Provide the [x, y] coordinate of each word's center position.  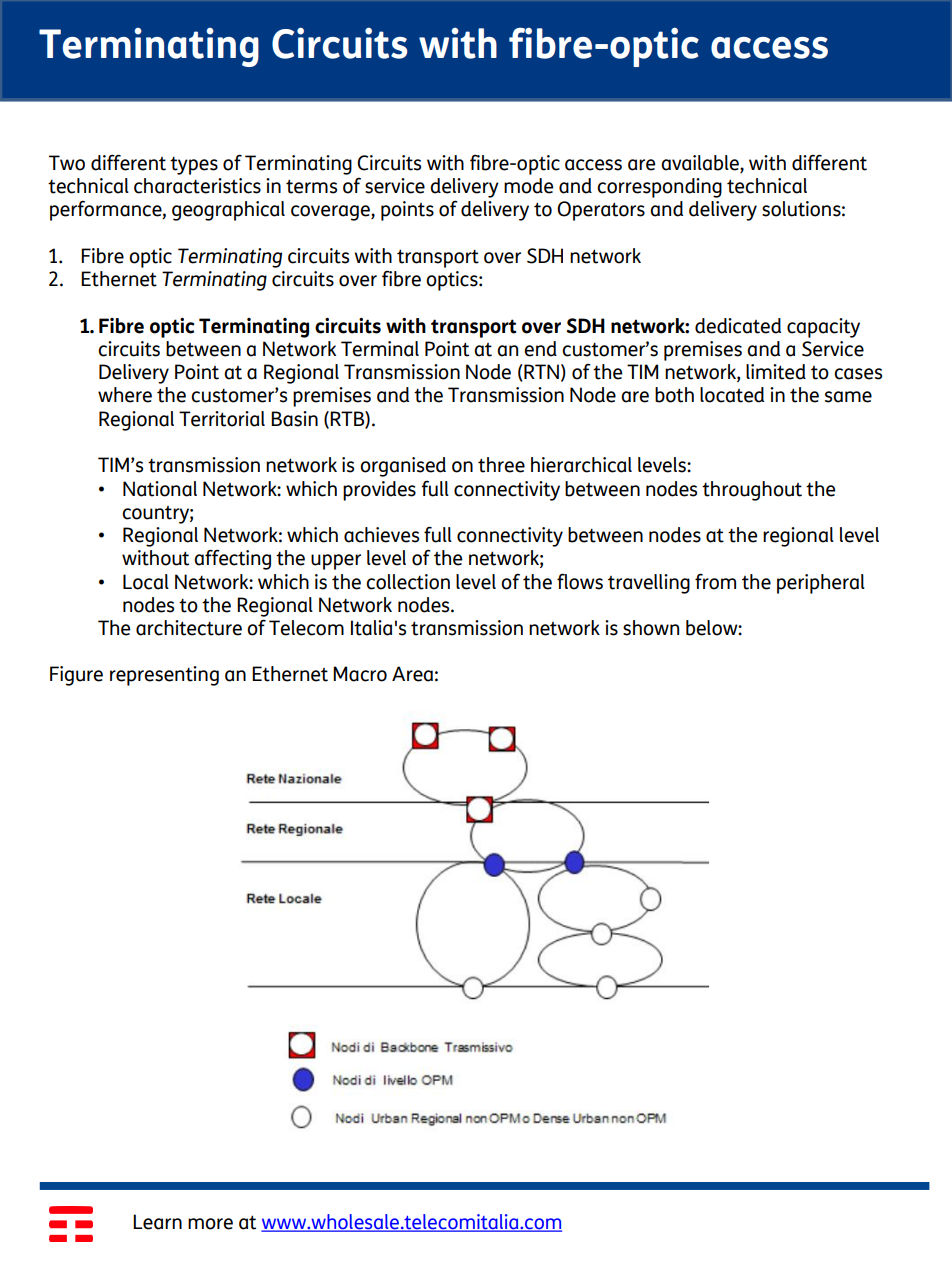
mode [528, 186]
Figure [76, 676]
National [160, 489]
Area [412, 674]
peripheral [821, 584]
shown [651, 628]
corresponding [659, 188]
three [501, 465]
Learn [157, 1222]
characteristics [197, 186]
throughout [752, 491]
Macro [360, 674]
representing [164, 676]
